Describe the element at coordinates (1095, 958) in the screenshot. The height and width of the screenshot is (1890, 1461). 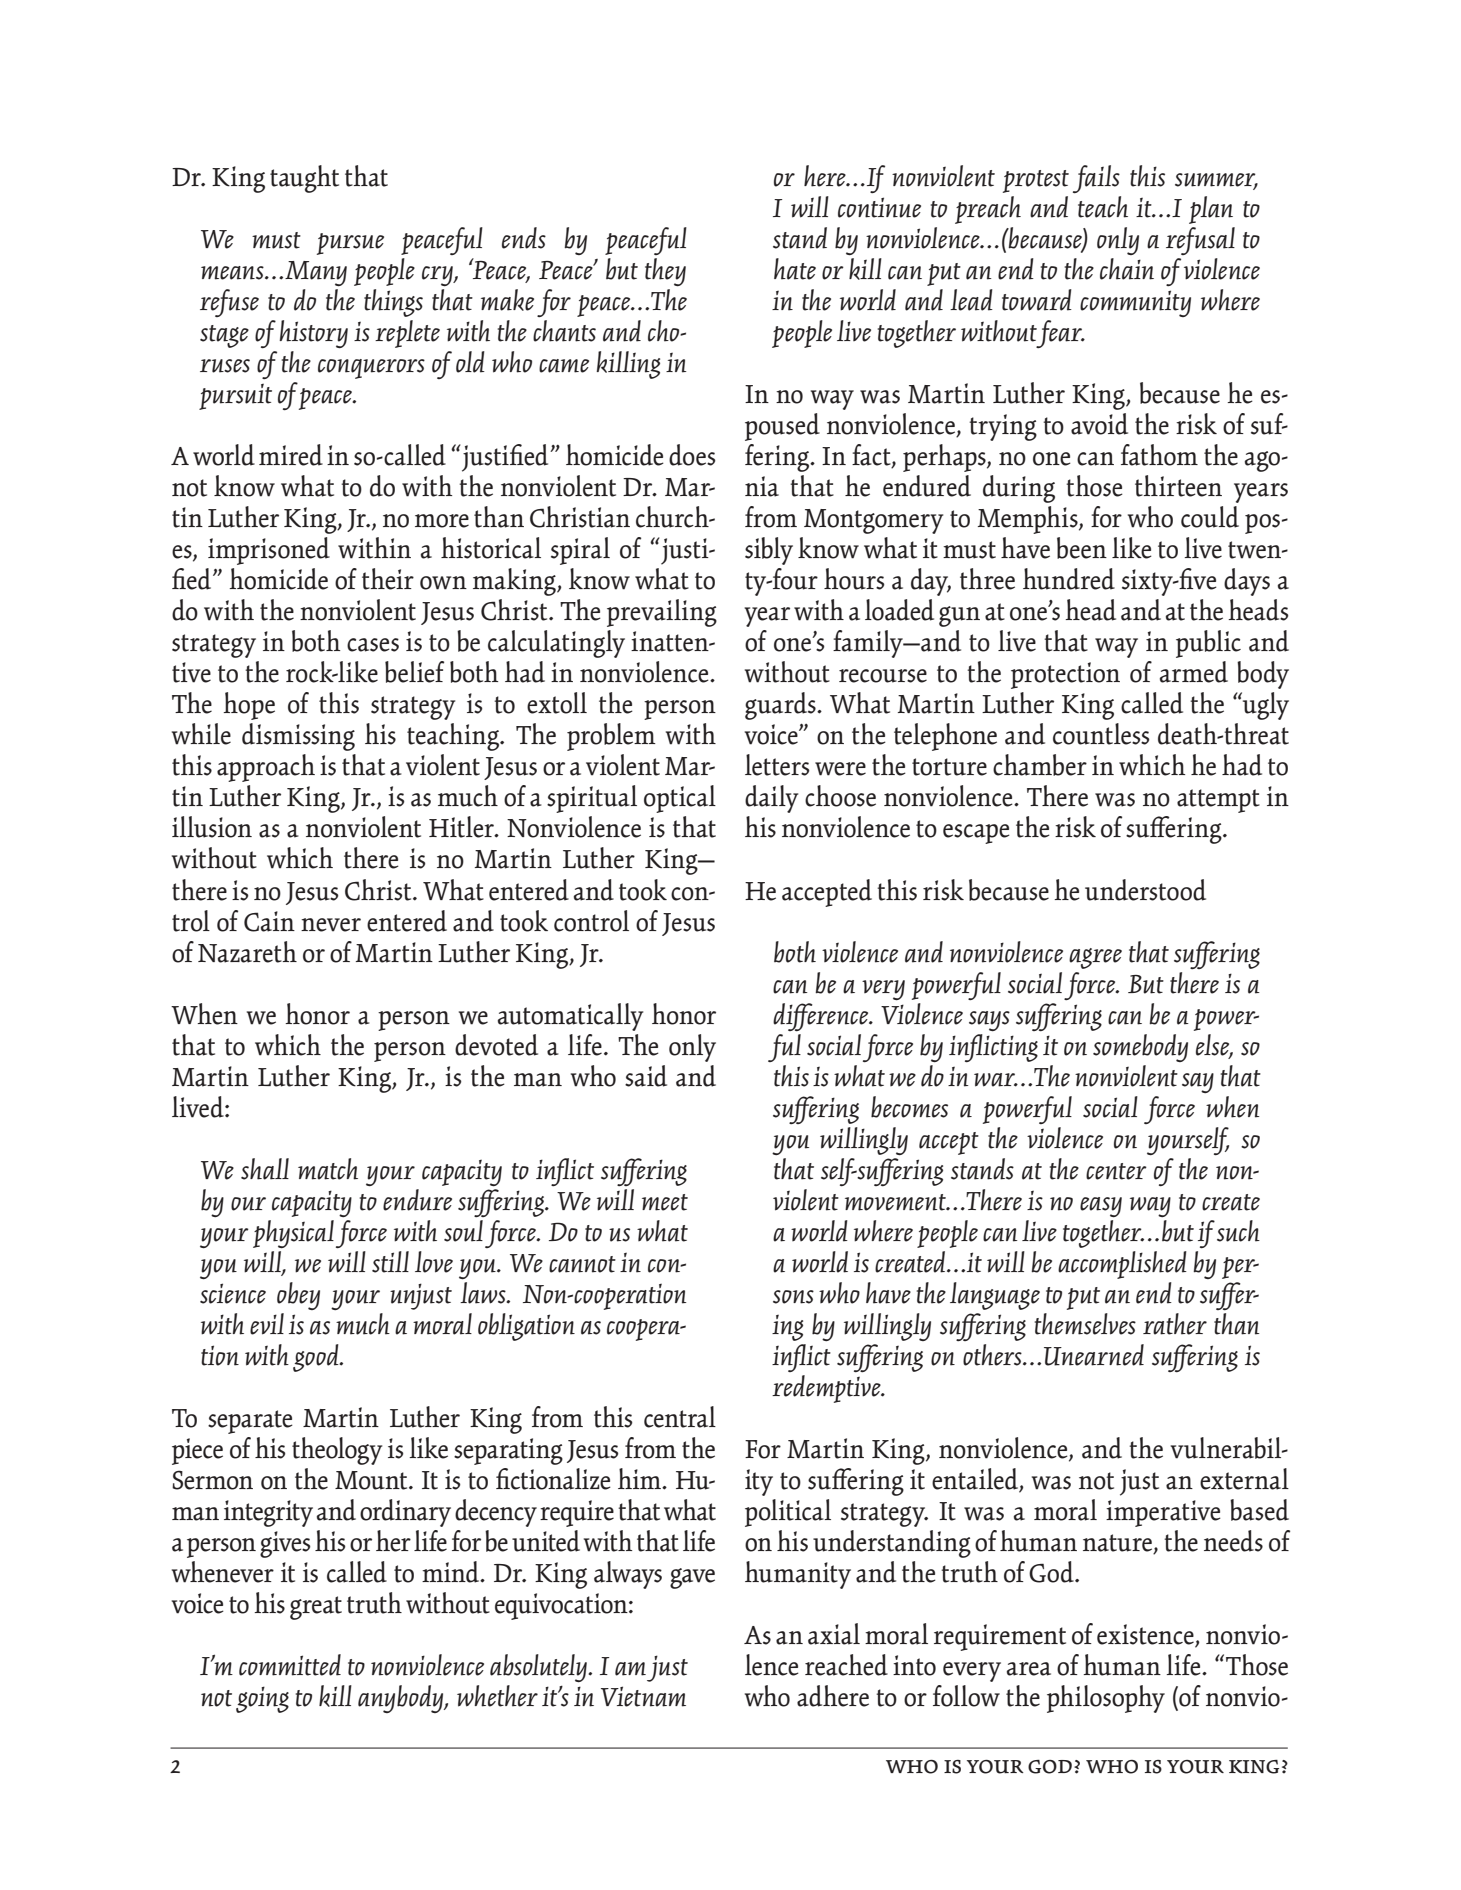
I see `agree` at that location.
